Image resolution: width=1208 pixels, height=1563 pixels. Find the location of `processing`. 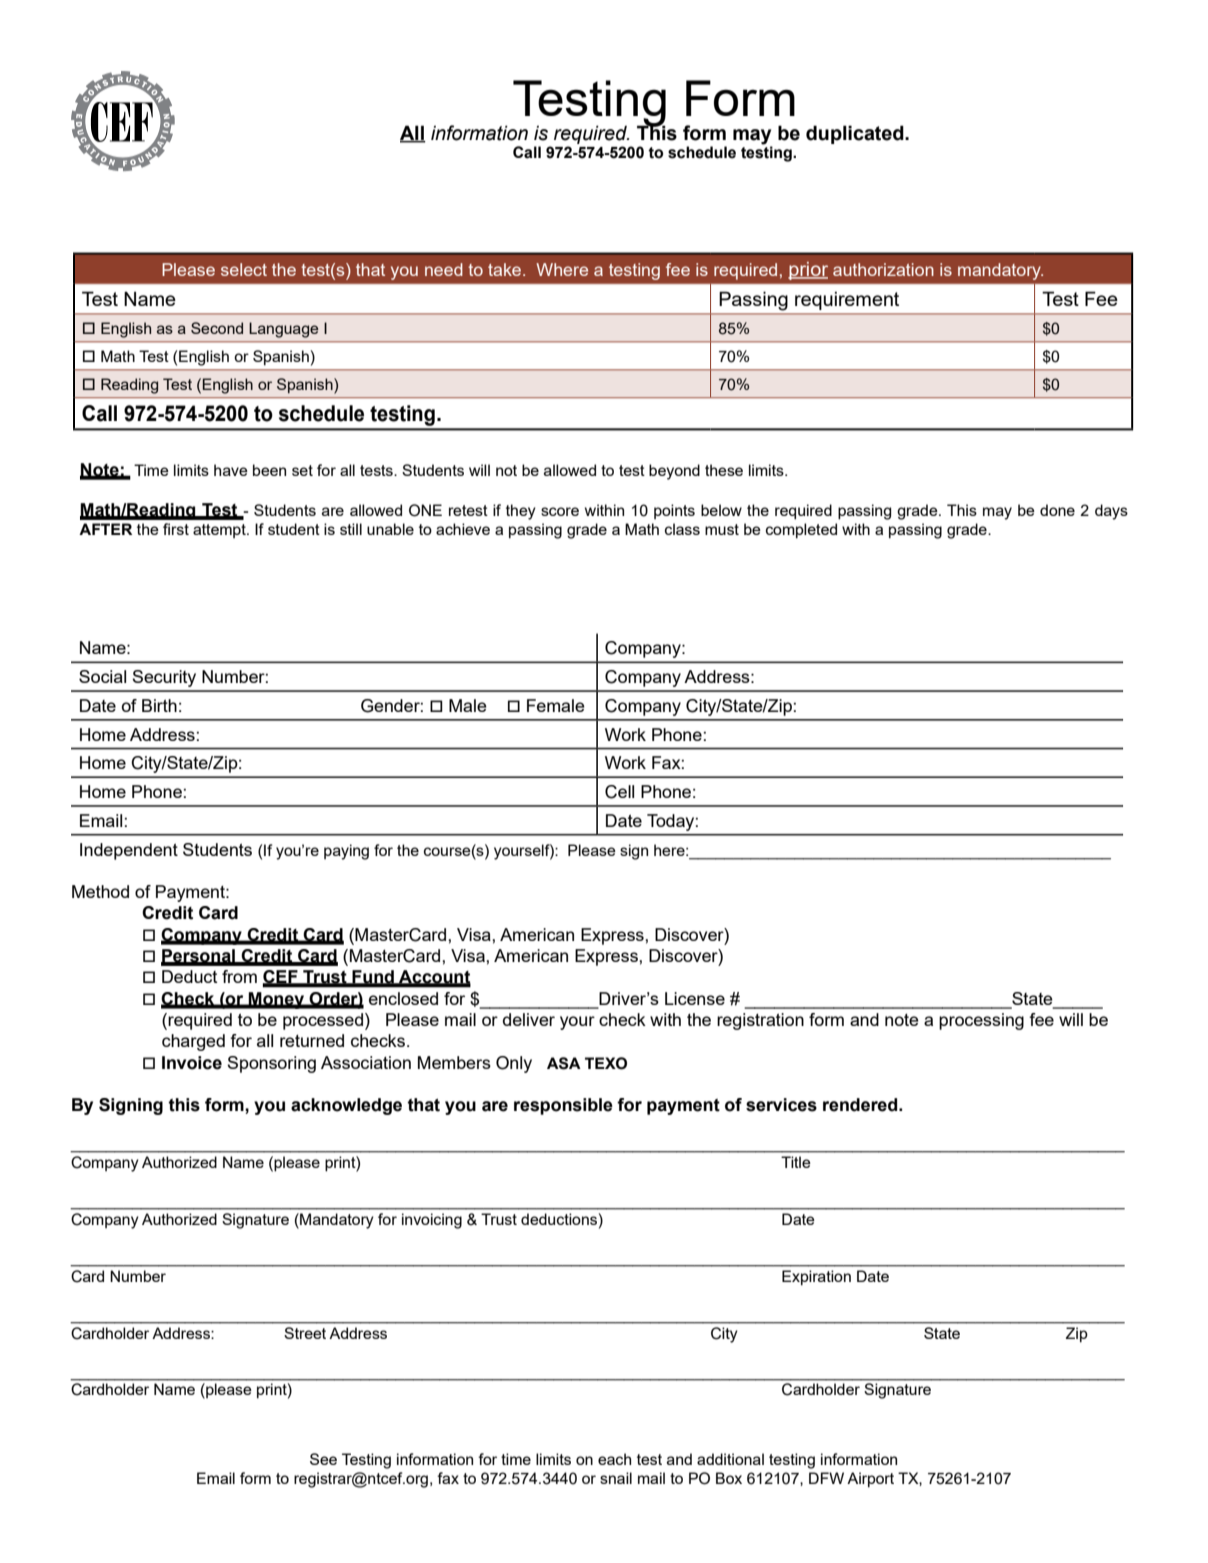

processing is located at coordinates (981, 1021).
